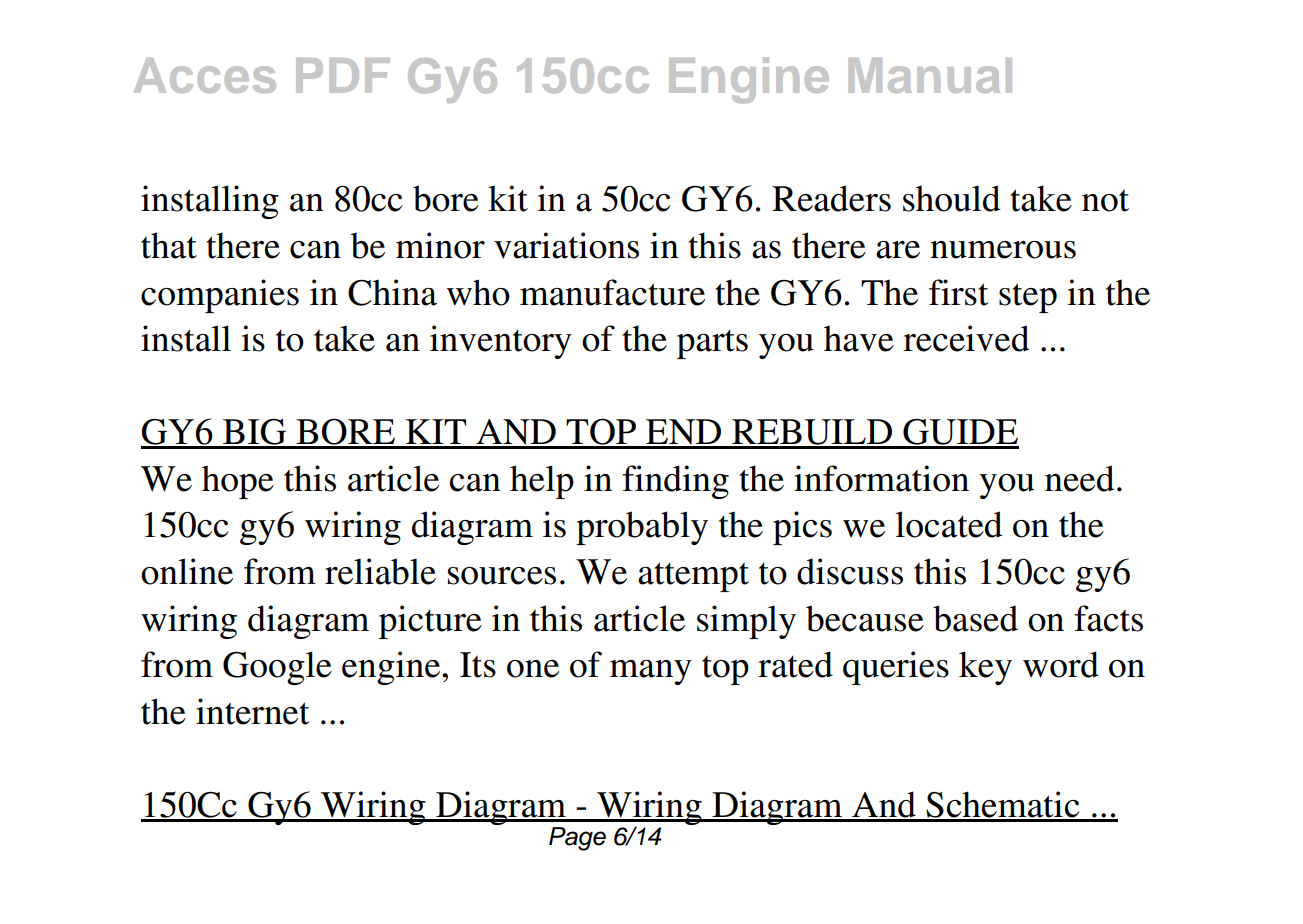 This screenshot has width=1303, height=924. I want to click on probably, so click(642, 528).
